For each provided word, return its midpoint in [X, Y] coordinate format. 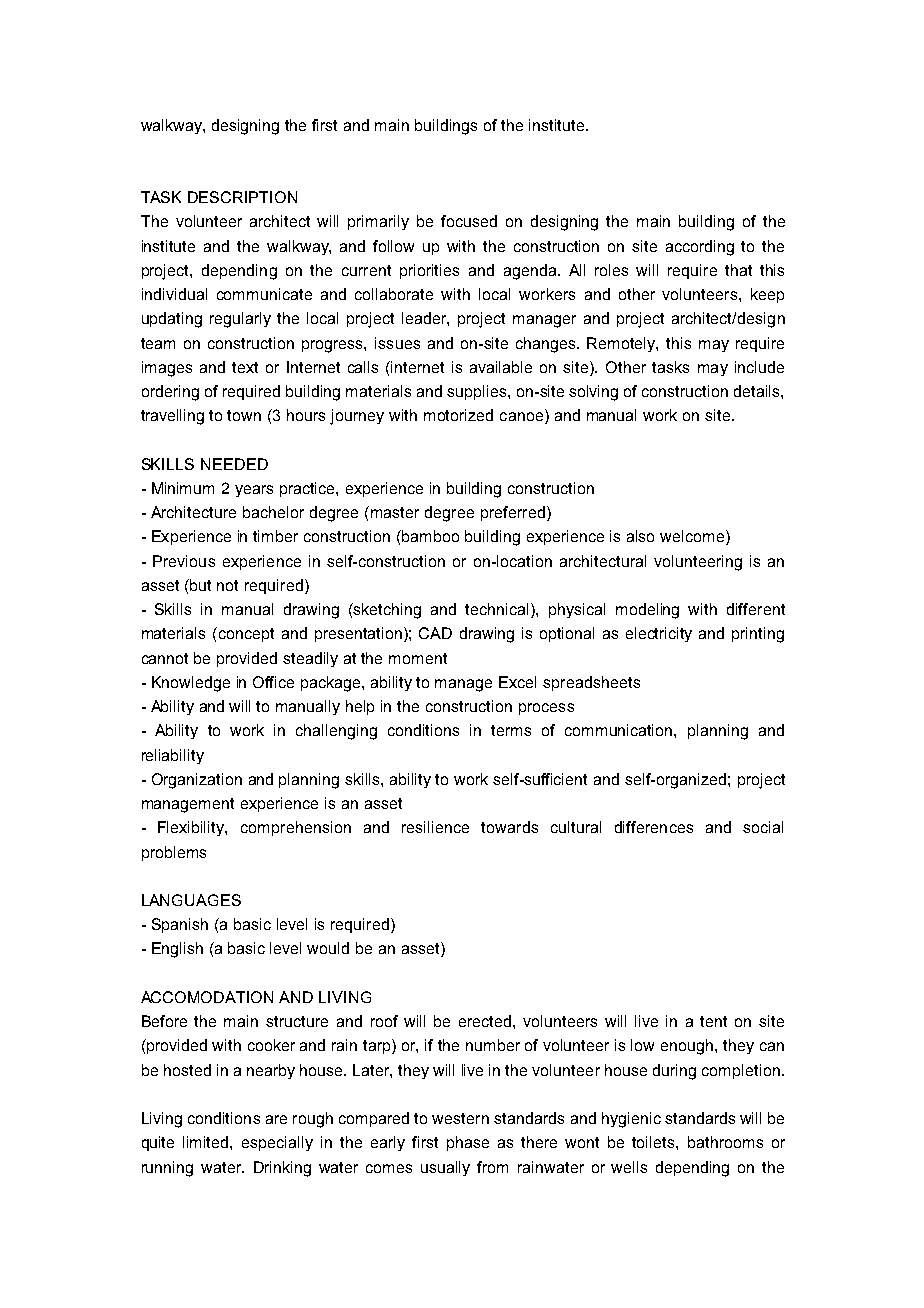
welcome [693, 537]
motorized [458, 415]
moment [418, 658]
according [700, 248]
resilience [435, 827]
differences [654, 827]
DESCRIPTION [242, 197]
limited [207, 1142]
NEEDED [234, 464]
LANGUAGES [191, 900]
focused [469, 221]
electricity [659, 634]
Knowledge [191, 684]
